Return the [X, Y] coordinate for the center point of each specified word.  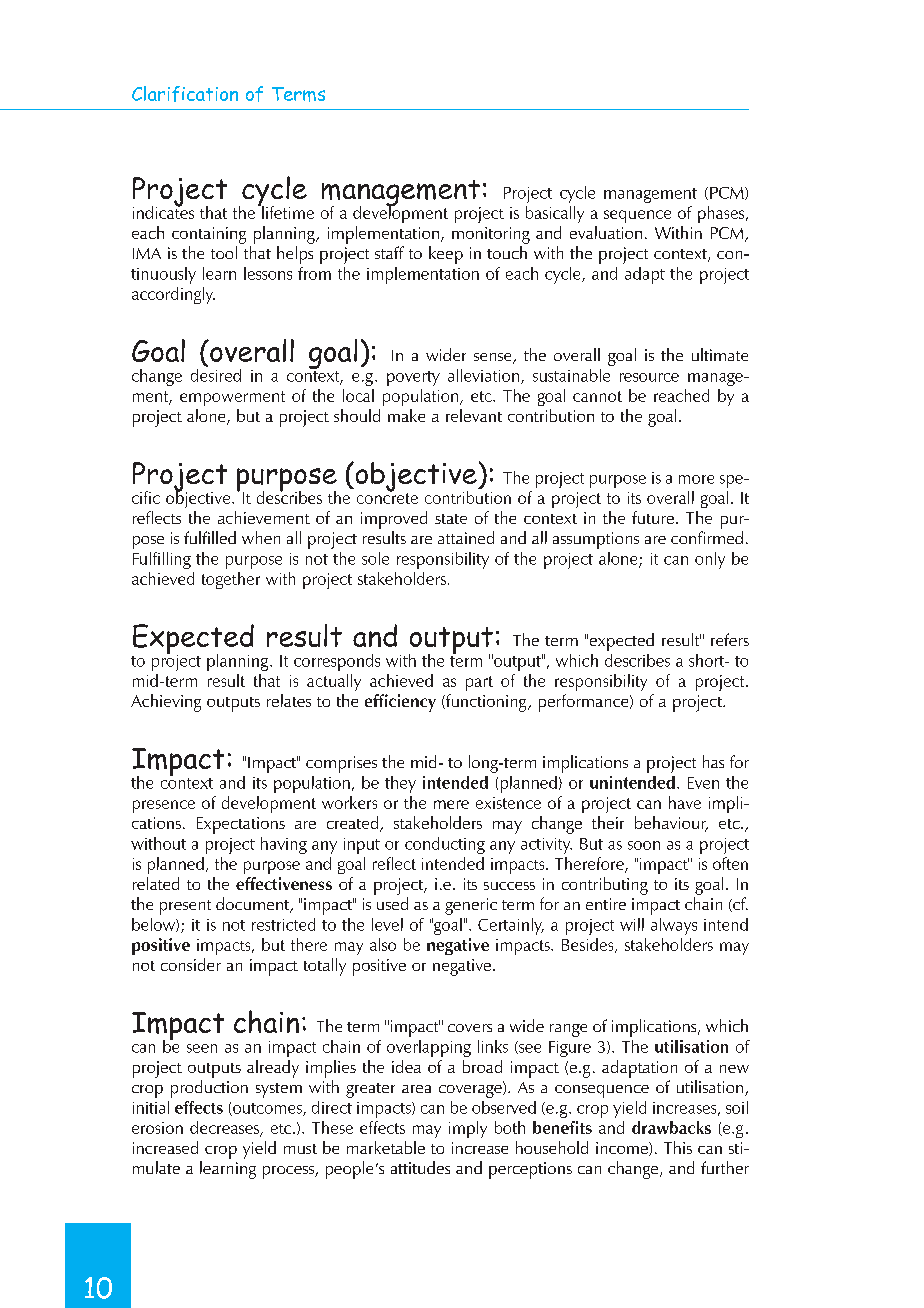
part [479, 683]
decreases [226, 1128]
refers [730, 639]
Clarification [185, 94]
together [231, 580]
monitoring [491, 235]
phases [722, 214]
